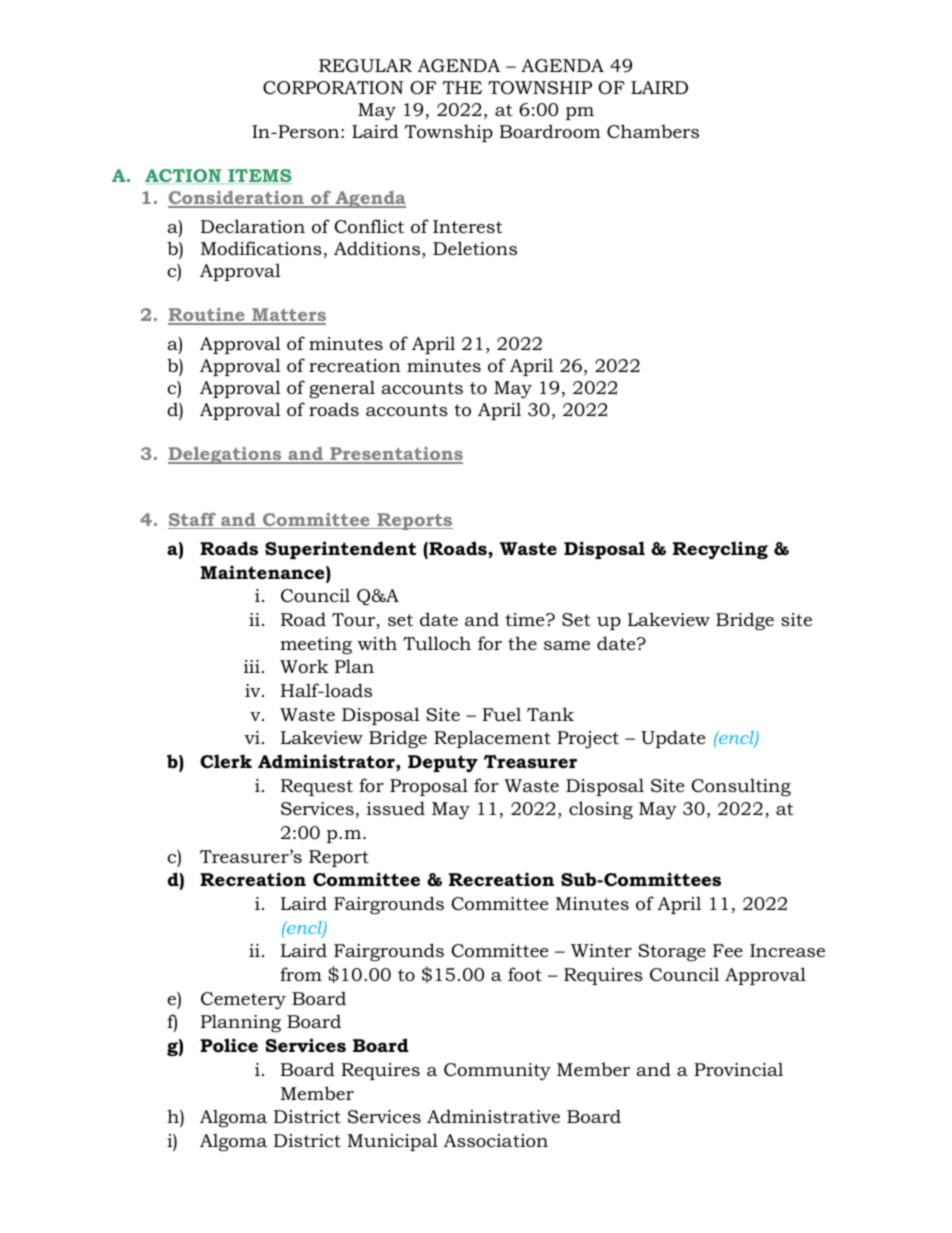 Image resolution: width=952 pixels, height=1233 pixels. I want to click on CORPORATION, so click(333, 88).
